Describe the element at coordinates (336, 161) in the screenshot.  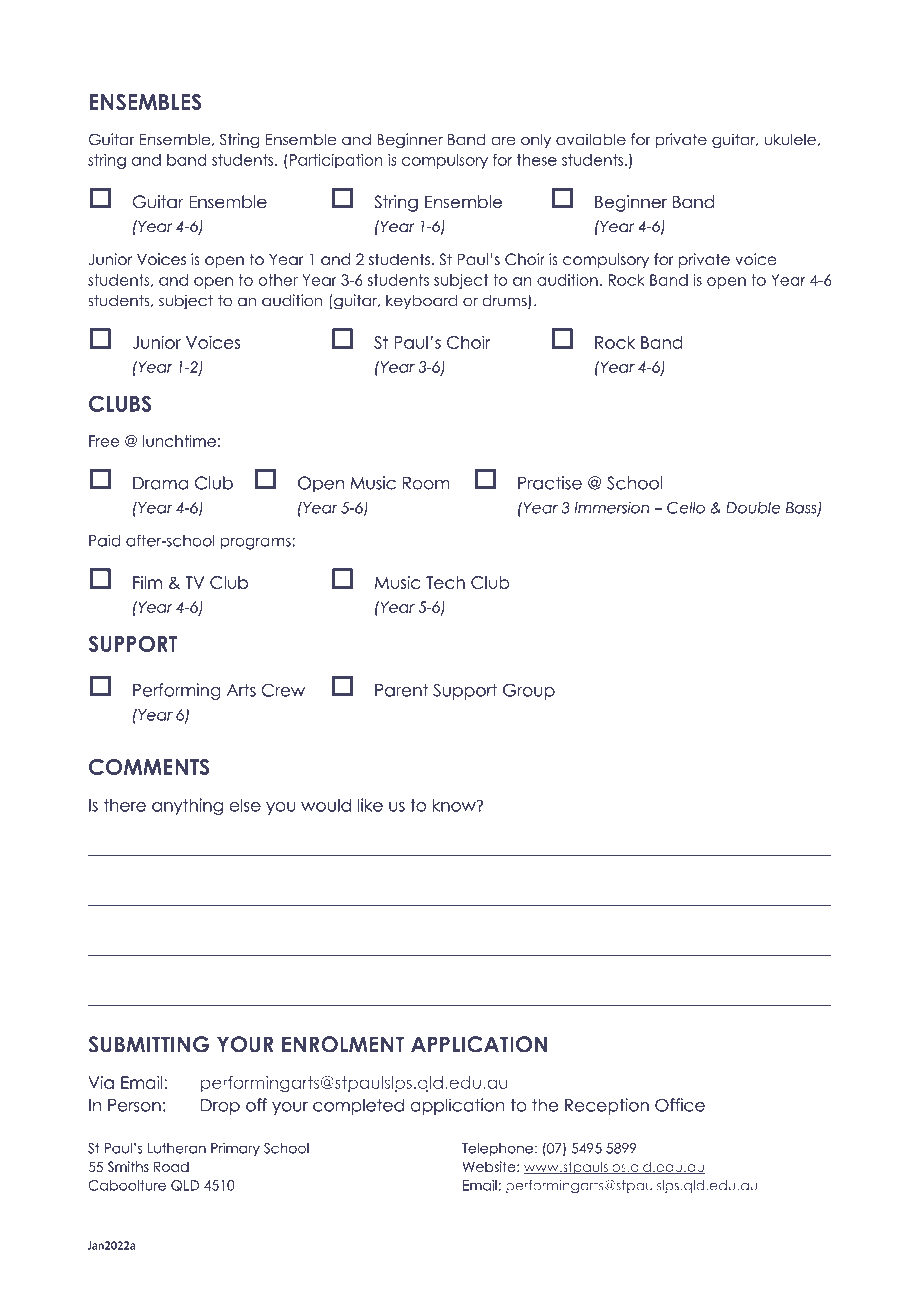
I see `Participation` at that location.
